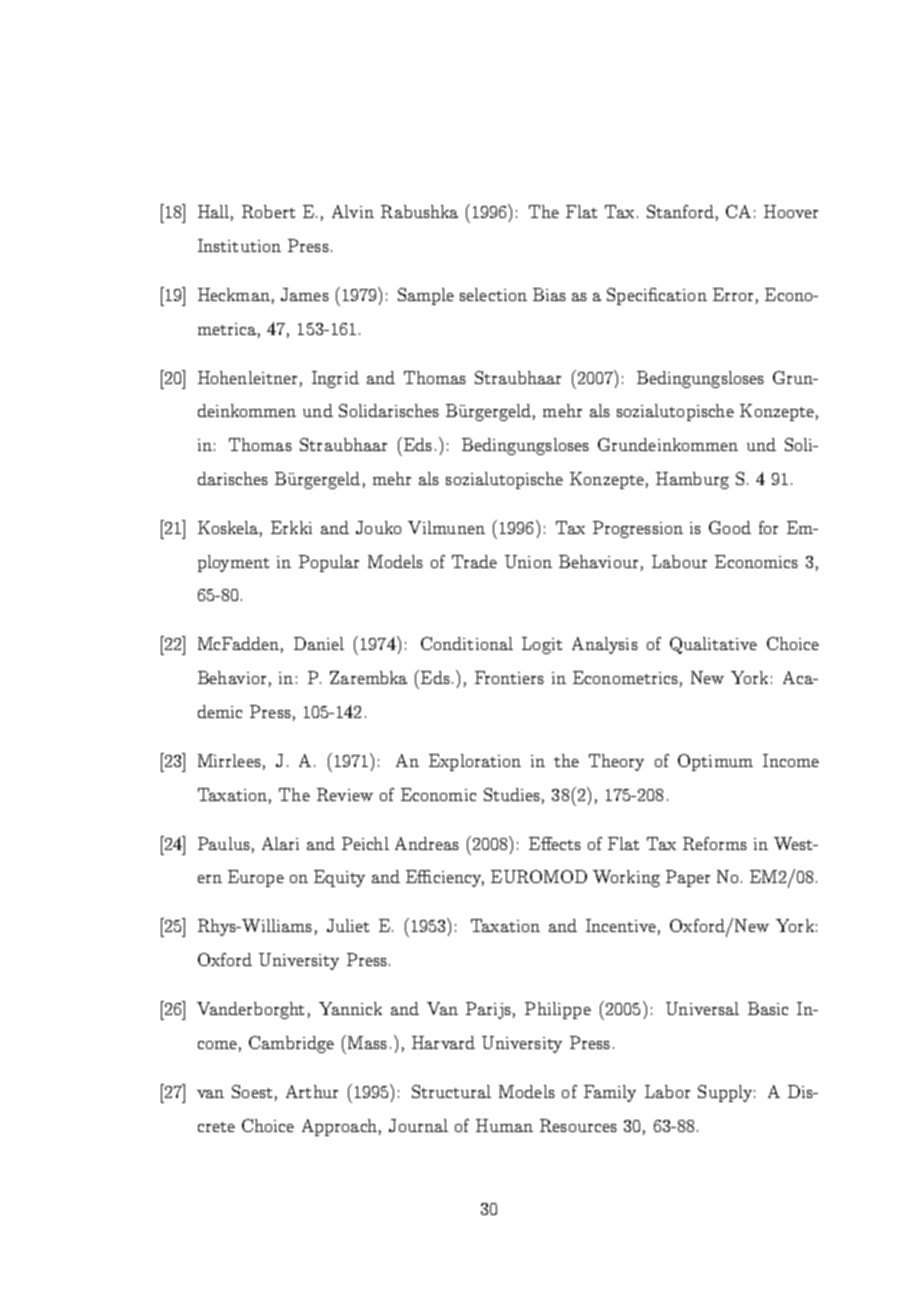 The image size is (924, 1308). I want to click on Arthur, so click(312, 1091).
